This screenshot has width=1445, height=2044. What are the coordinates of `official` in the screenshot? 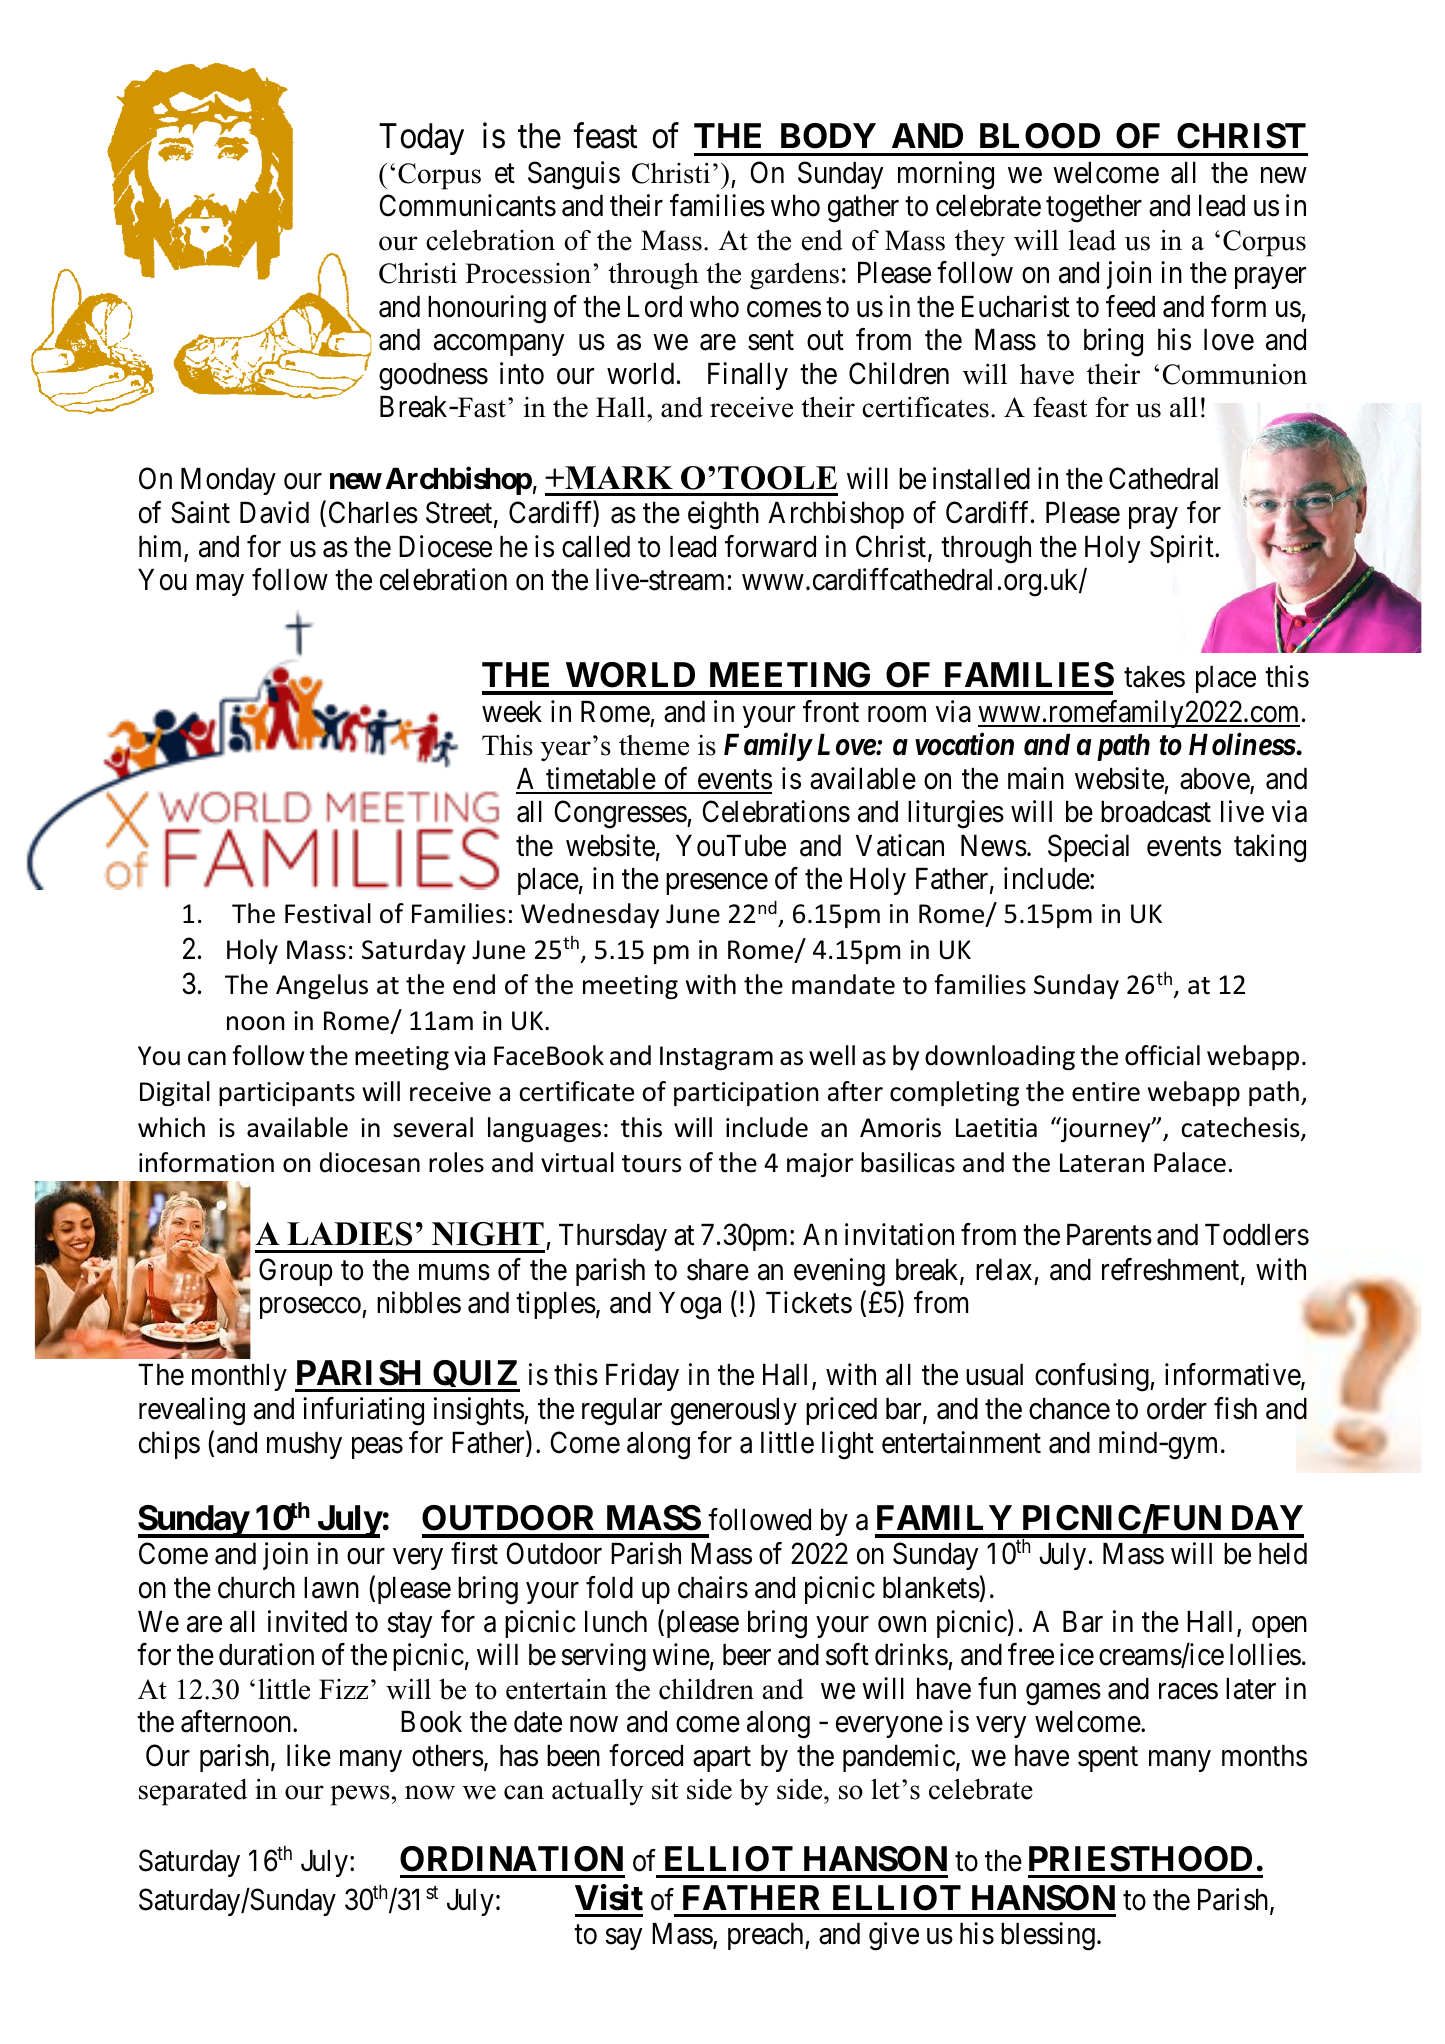 It's located at (1162, 1055).
